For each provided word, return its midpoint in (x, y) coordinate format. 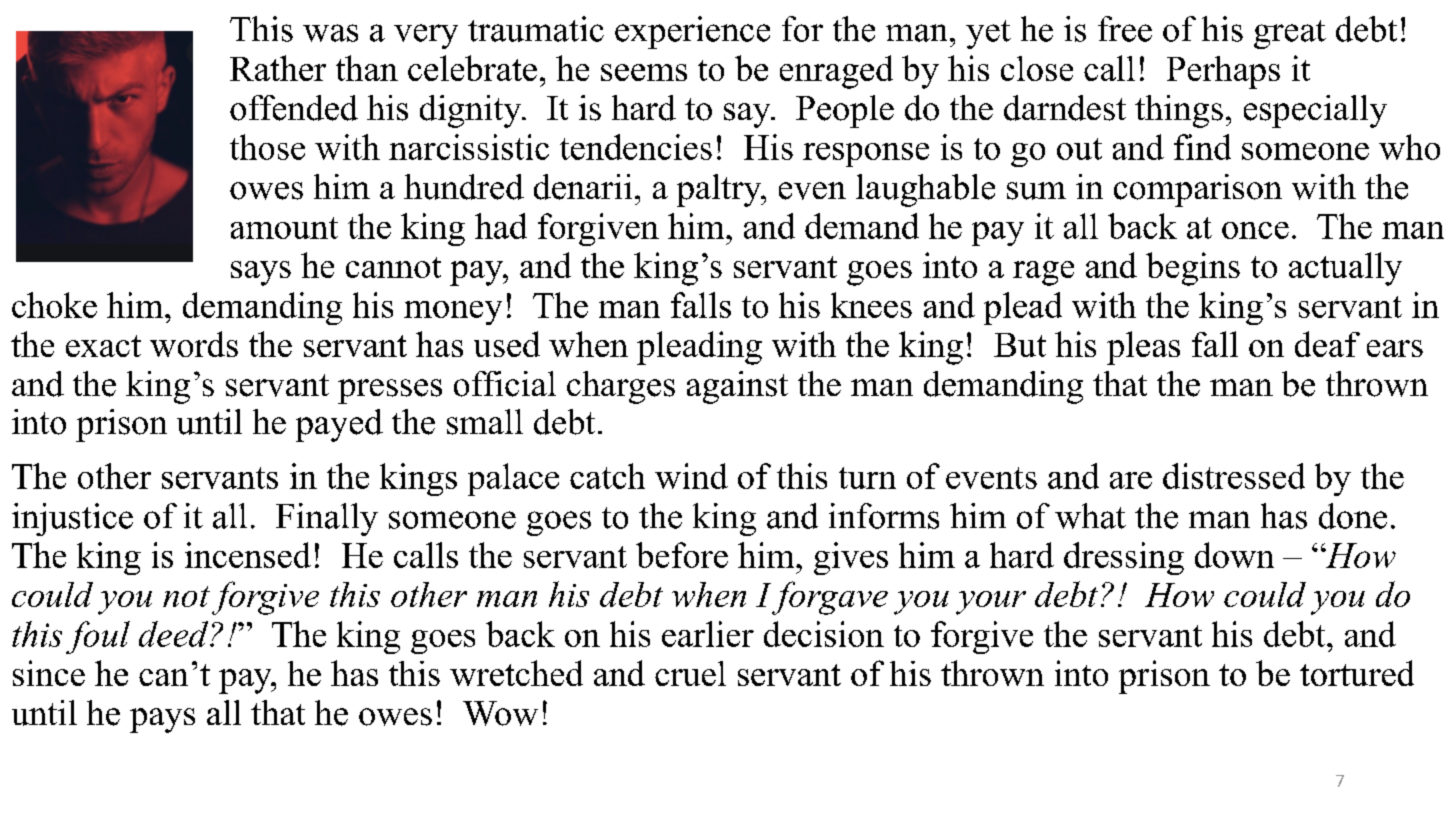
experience (692, 32)
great (1290, 34)
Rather (278, 68)
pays (162, 720)
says (261, 273)
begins (1193, 269)
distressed (1234, 476)
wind (691, 476)
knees (871, 305)
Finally (327, 519)
